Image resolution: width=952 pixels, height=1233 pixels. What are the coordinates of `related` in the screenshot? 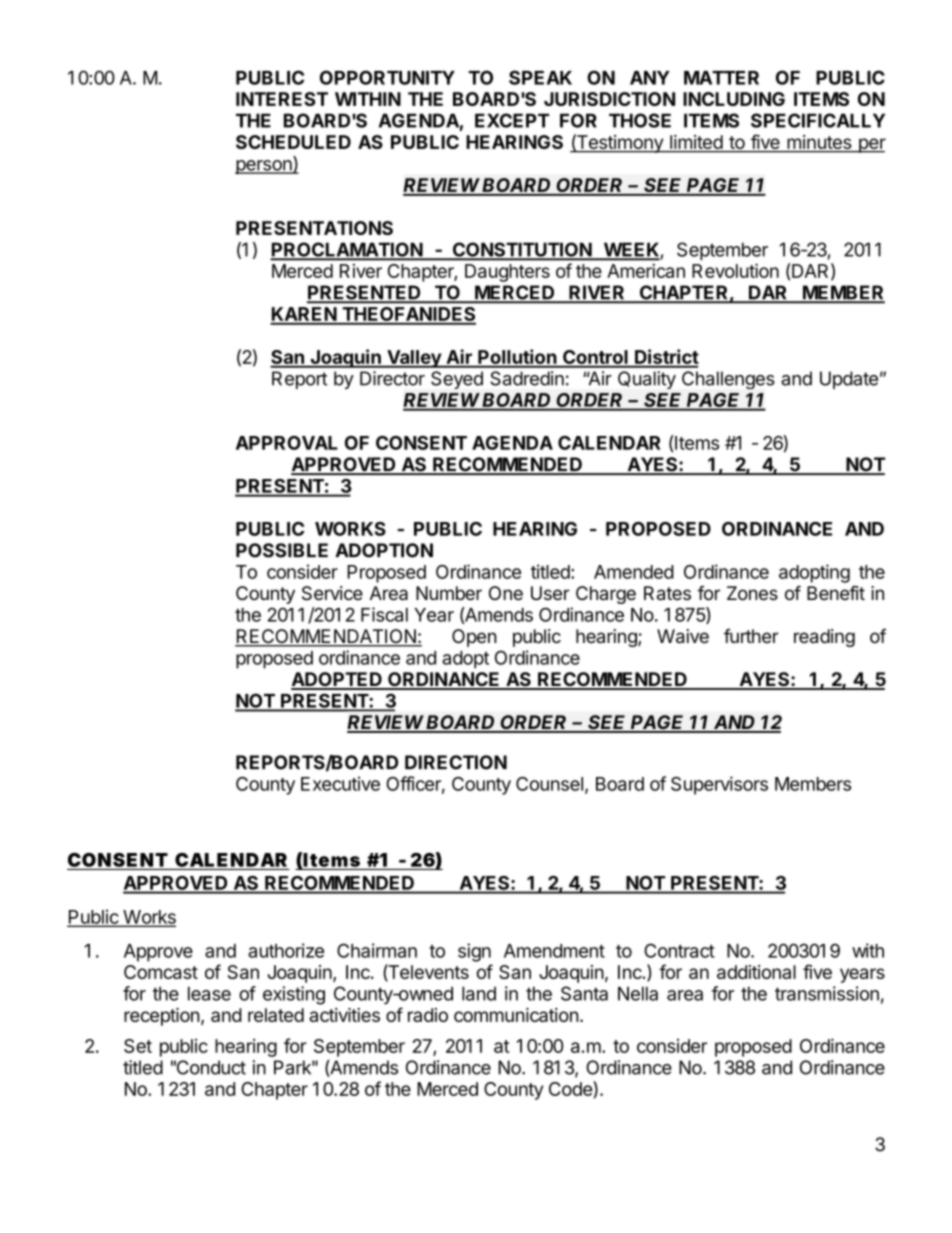 It's located at (276, 1015).
